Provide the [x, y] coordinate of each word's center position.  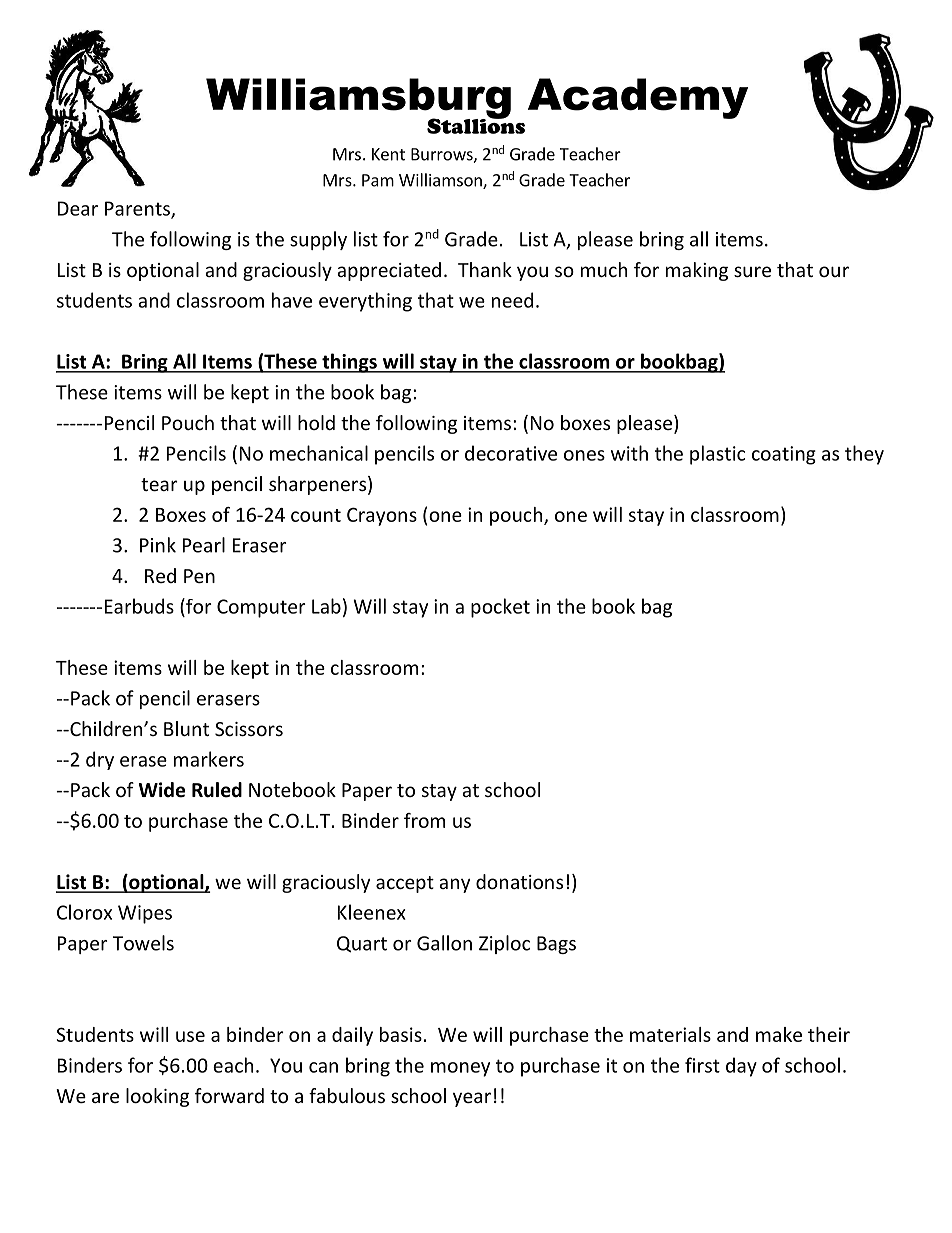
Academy [638, 98]
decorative [511, 453]
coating [784, 455]
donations [519, 881]
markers [209, 759]
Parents [138, 209]
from [424, 820]
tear [159, 484]
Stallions [476, 125]
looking [157, 1097]
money [460, 1069]
